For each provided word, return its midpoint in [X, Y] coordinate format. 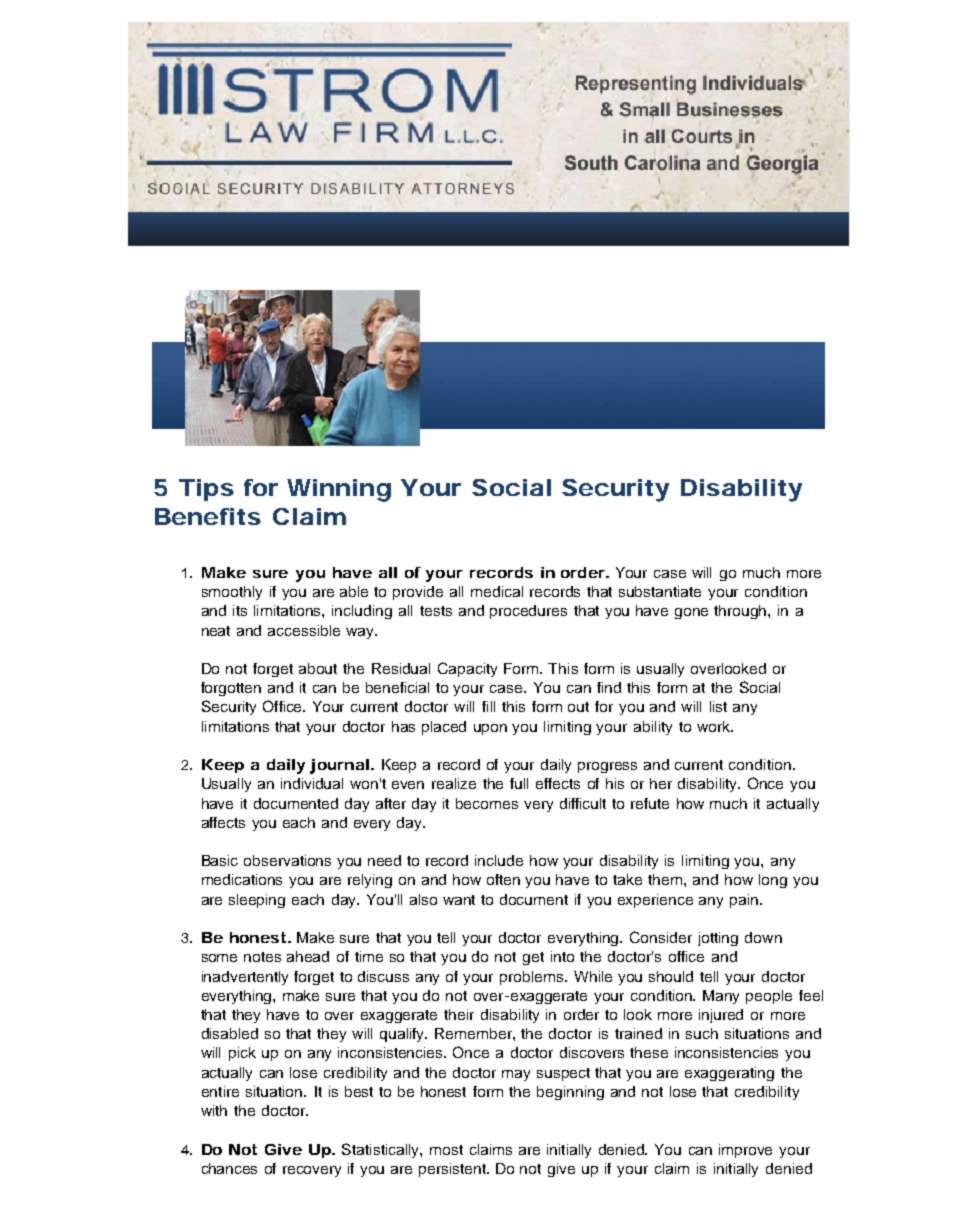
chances [229, 1168]
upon [490, 729]
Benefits [208, 516]
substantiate [660, 591]
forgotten [231, 689]
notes [262, 957]
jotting [718, 939]
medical [497, 591]
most [446, 1150]
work [714, 726]
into [562, 956]
